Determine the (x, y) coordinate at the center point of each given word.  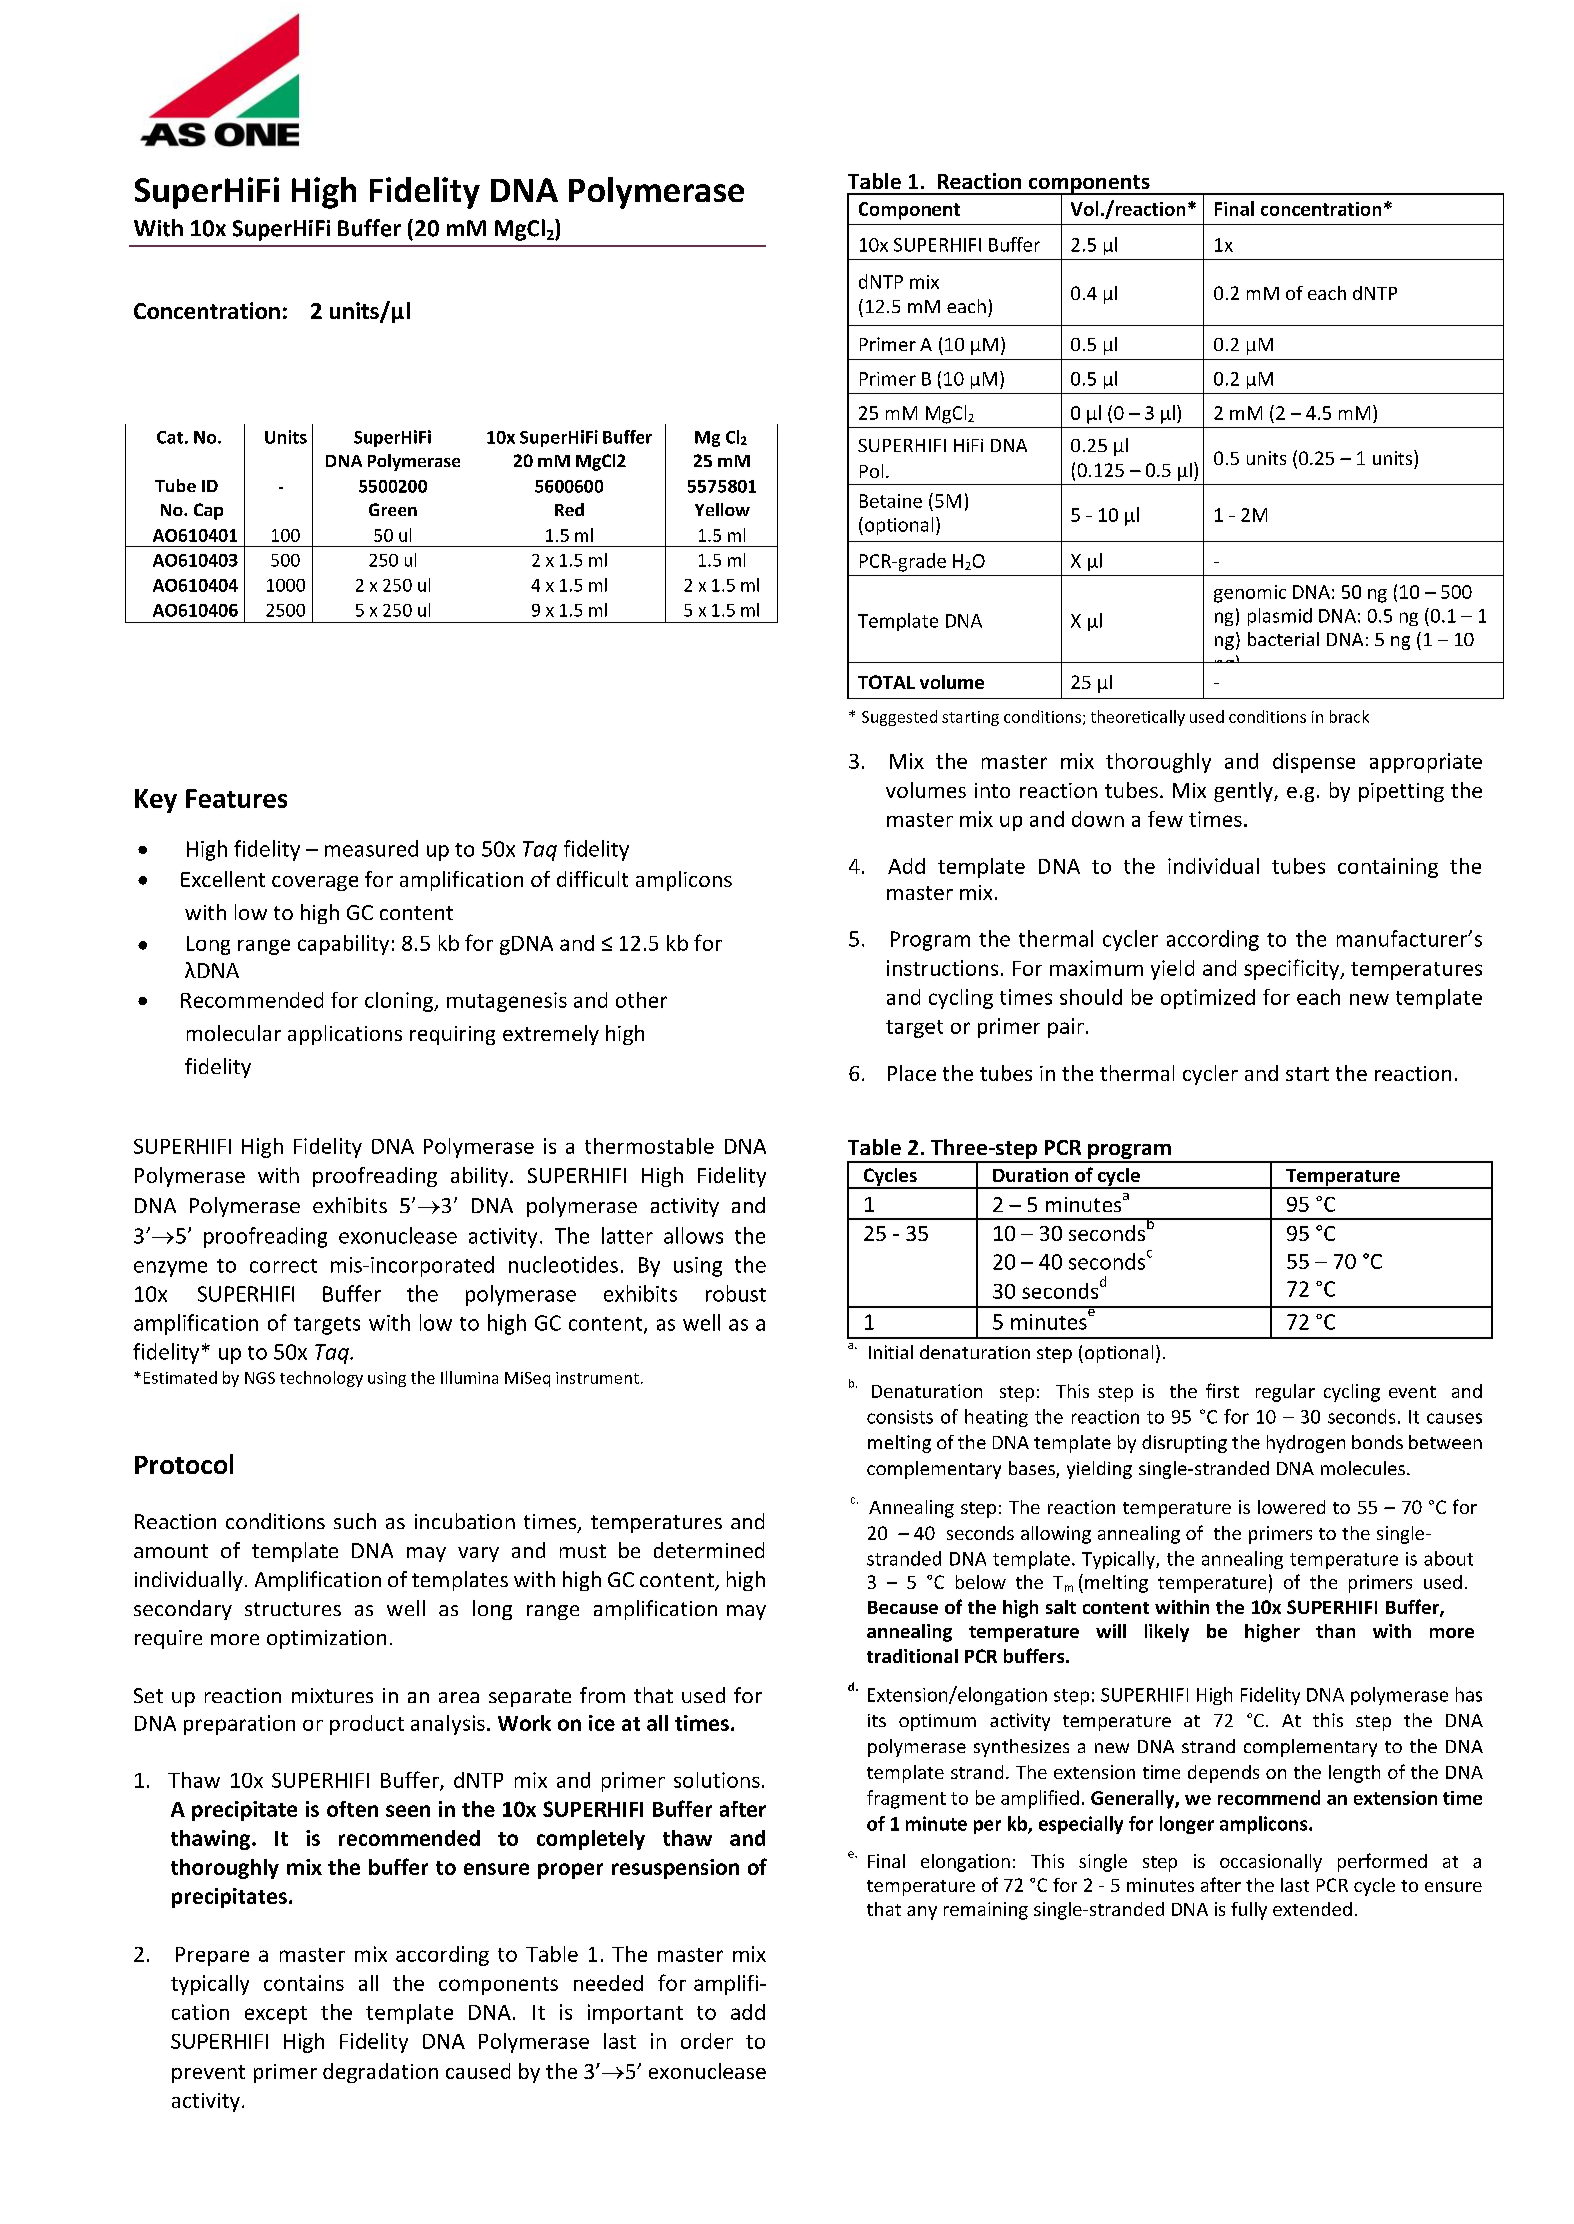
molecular (234, 1033)
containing (1388, 868)
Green (393, 509)
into (992, 790)
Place (912, 1073)
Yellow (722, 509)
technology (321, 1379)
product (367, 1725)
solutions (717, 1780)
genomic (1250, 594)
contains (304, 1983)
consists (900, 1417)
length (1354, 1774)
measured (371, 848)
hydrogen (1306, 1444)
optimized (1208, 999)
